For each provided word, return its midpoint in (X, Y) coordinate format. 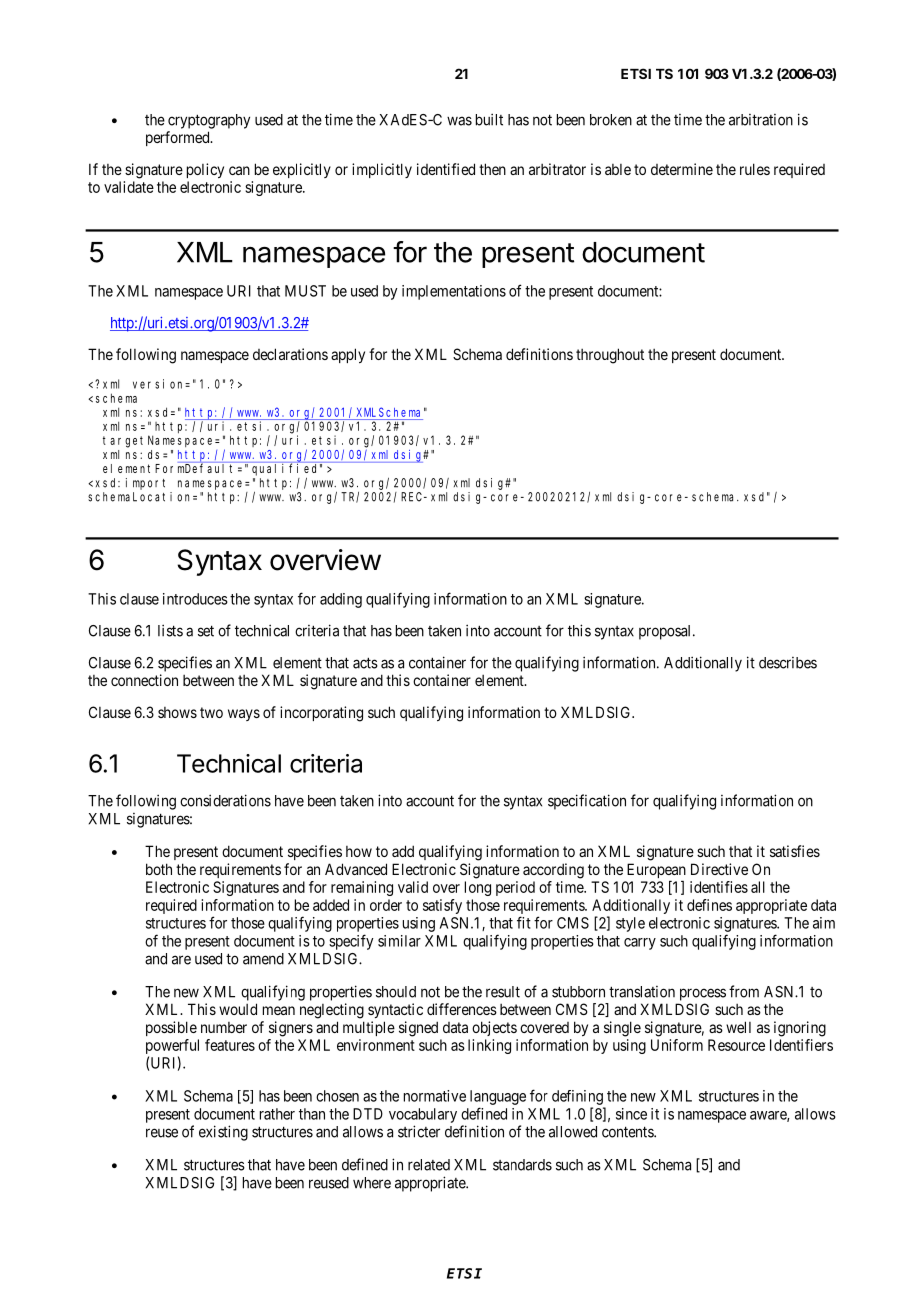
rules (755, 169)
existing (223, 1133)
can (239, 170)
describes (788, 663)
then (492, 169)
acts (365, 663)
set (206, 631)
